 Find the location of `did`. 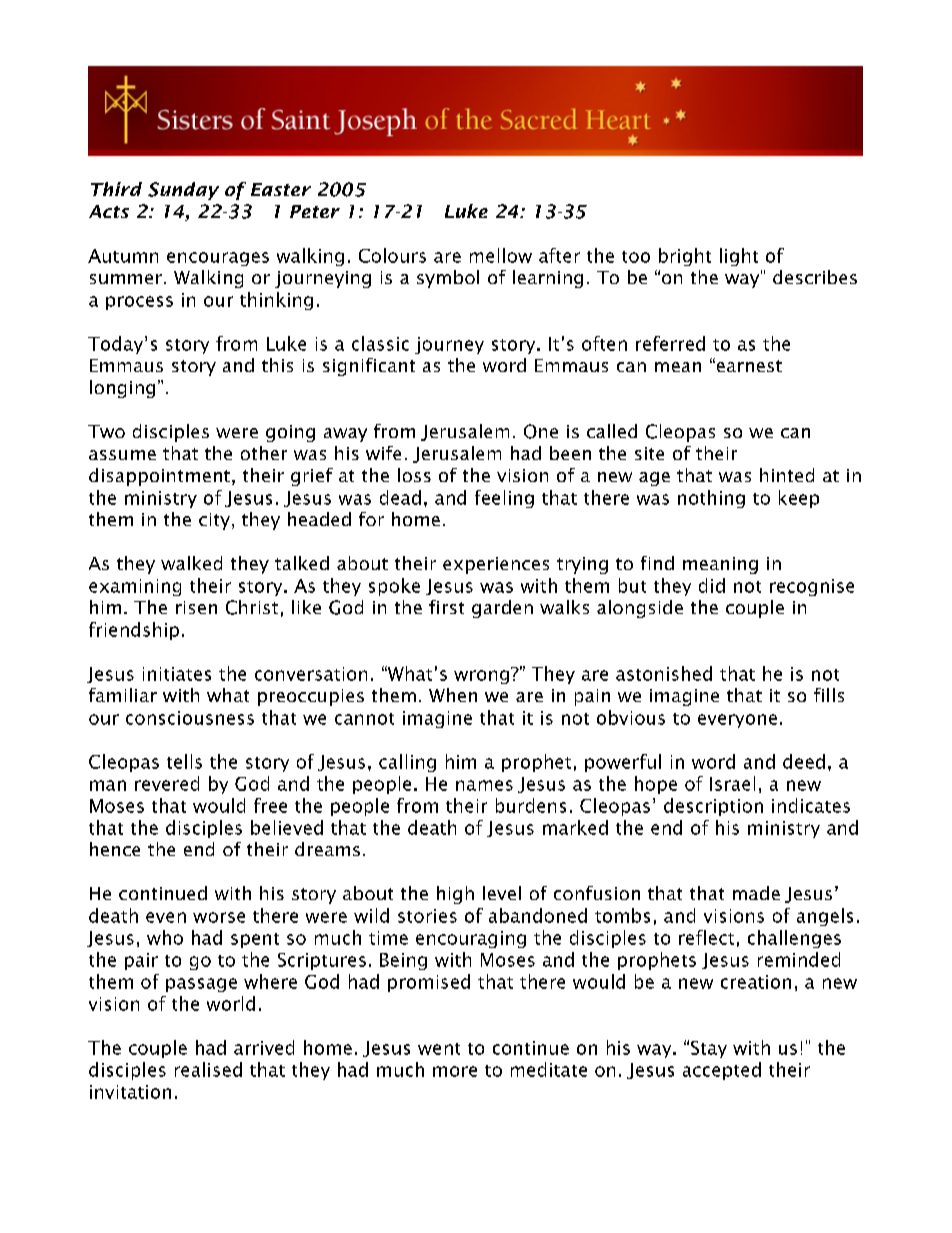

did is located at coordinates (712, 585).
